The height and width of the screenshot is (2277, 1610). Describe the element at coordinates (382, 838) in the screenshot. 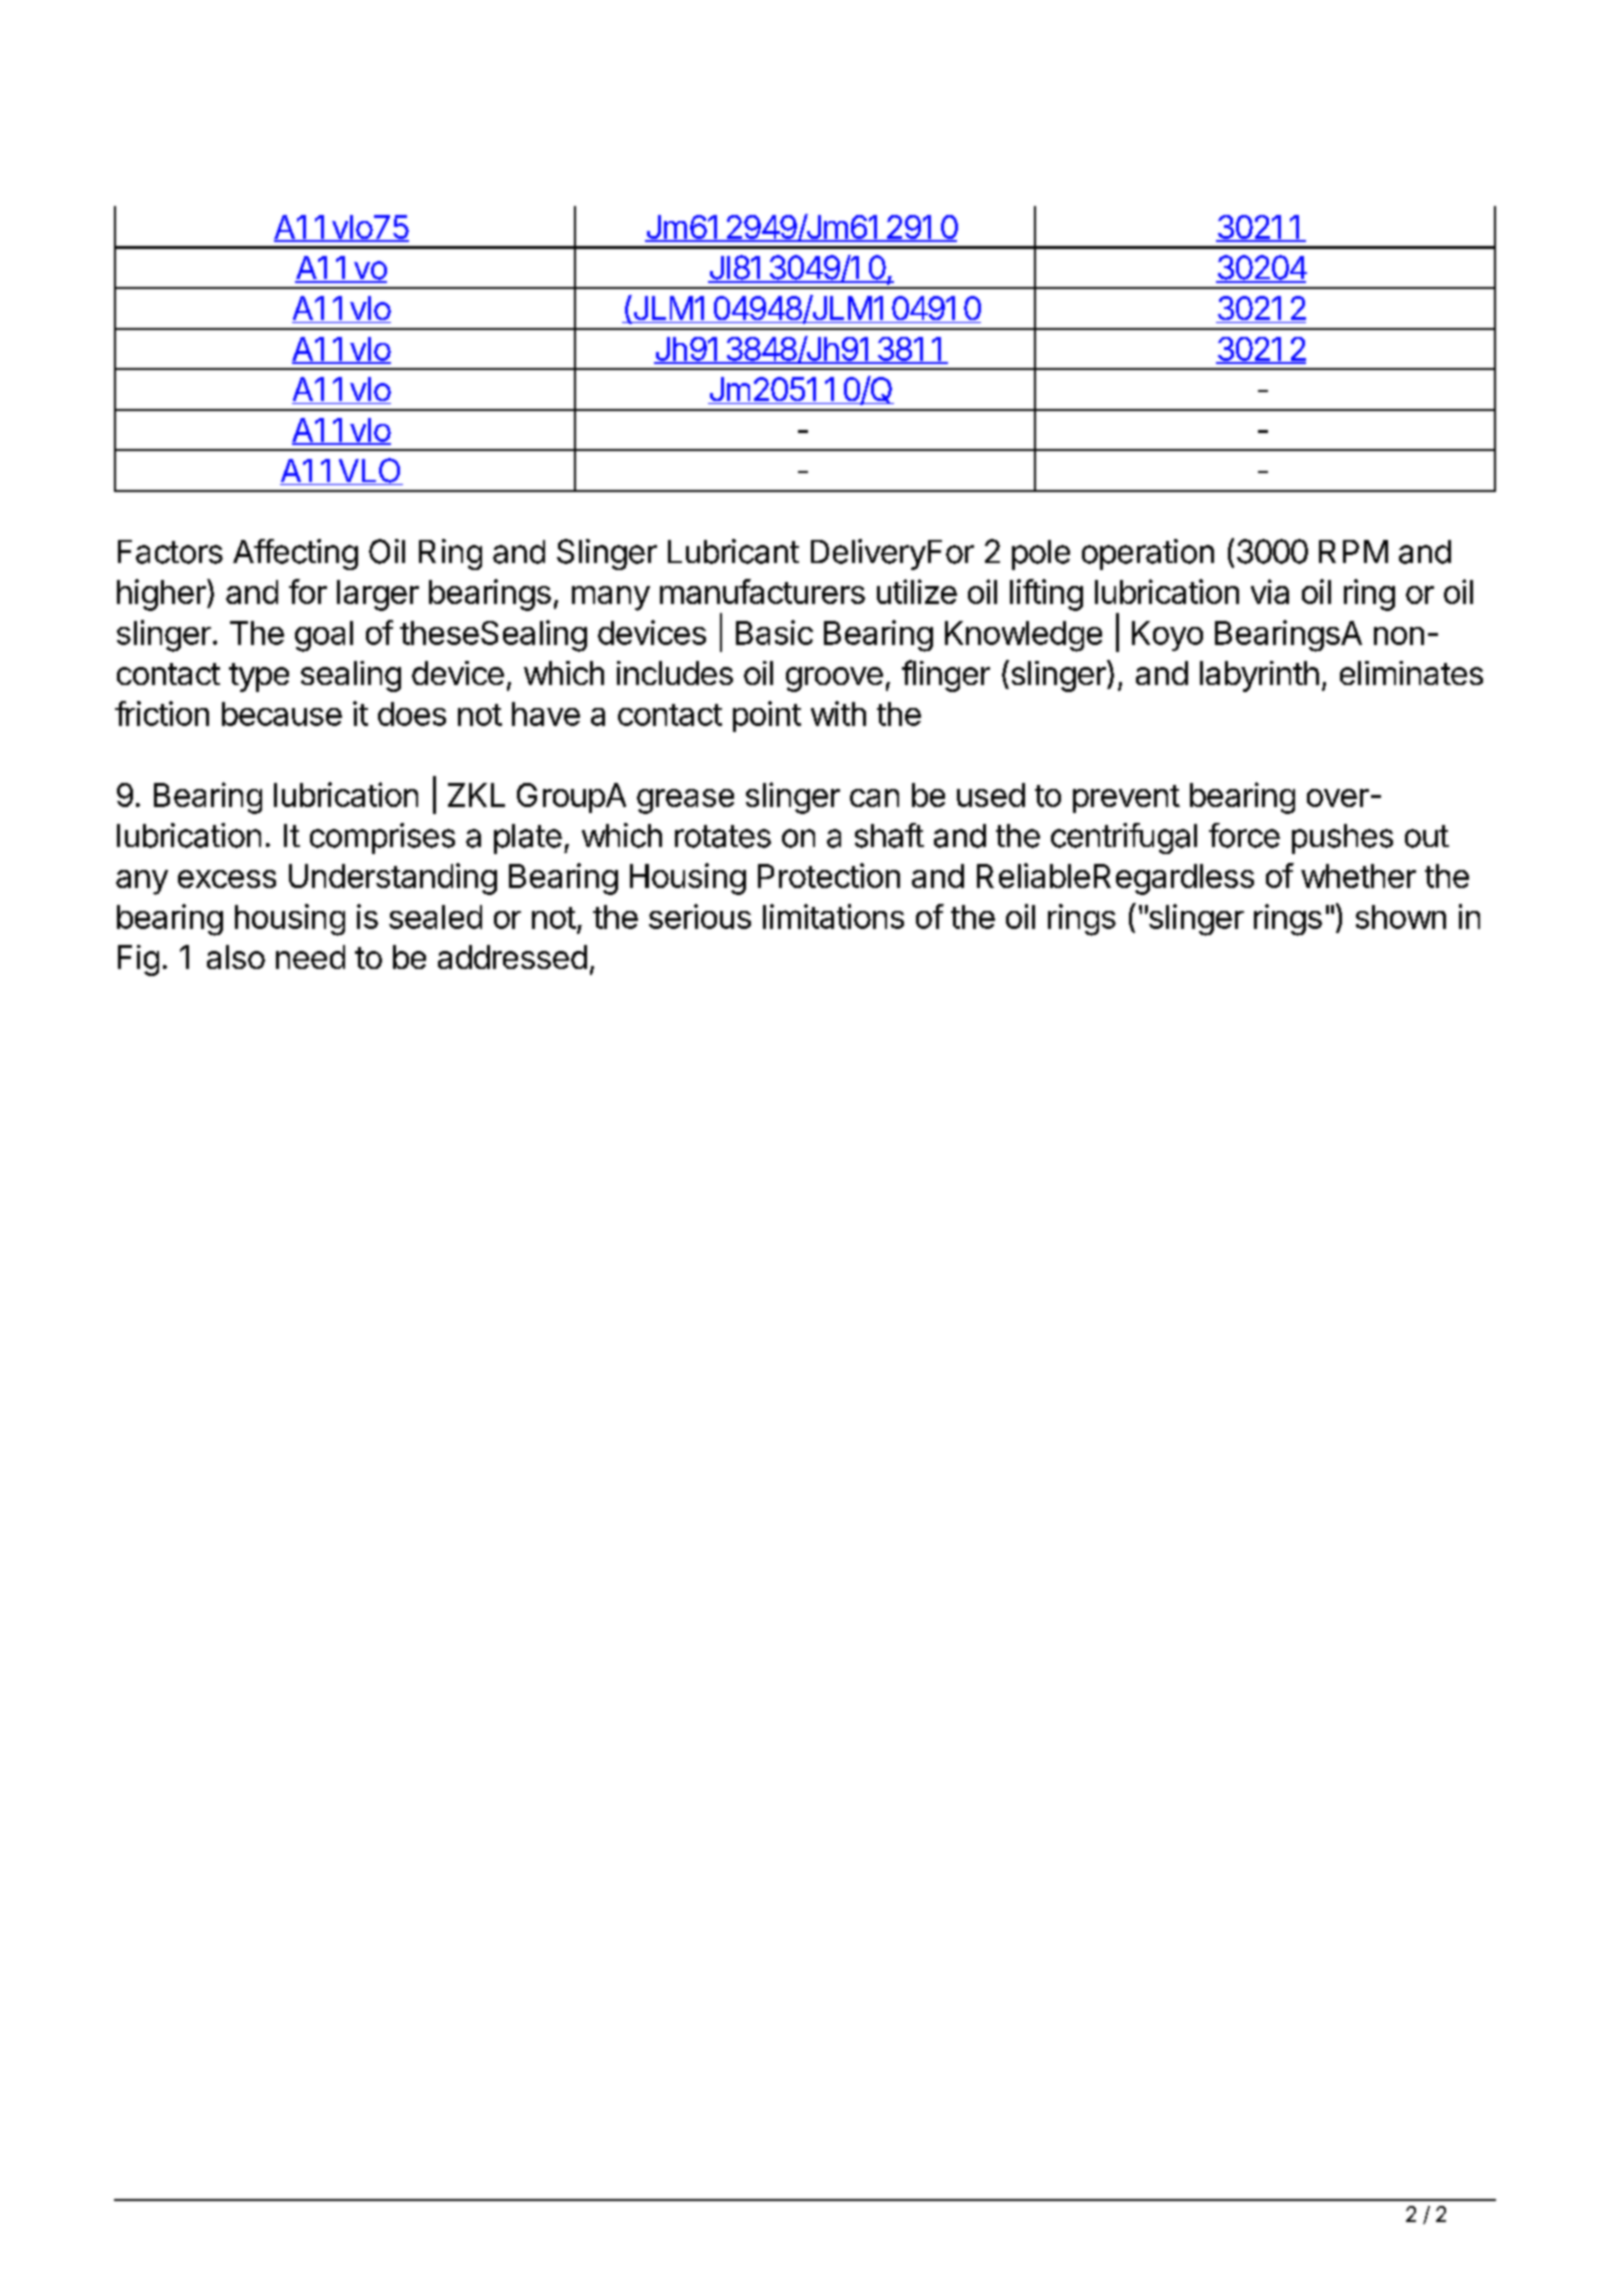

I see `comprises` at that location.
